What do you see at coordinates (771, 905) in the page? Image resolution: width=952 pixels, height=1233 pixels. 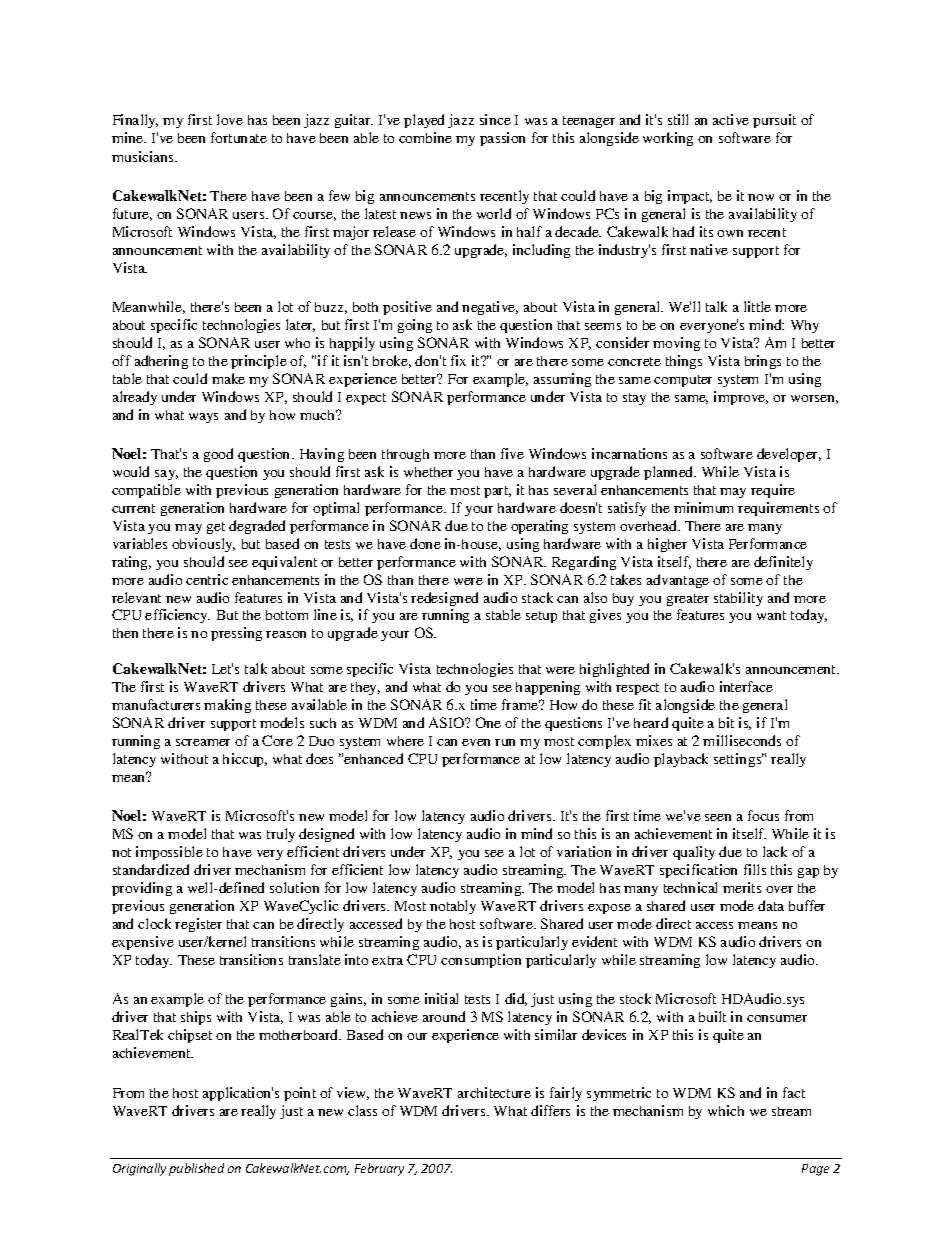 I see `data` at bounding box center [771, 905].
